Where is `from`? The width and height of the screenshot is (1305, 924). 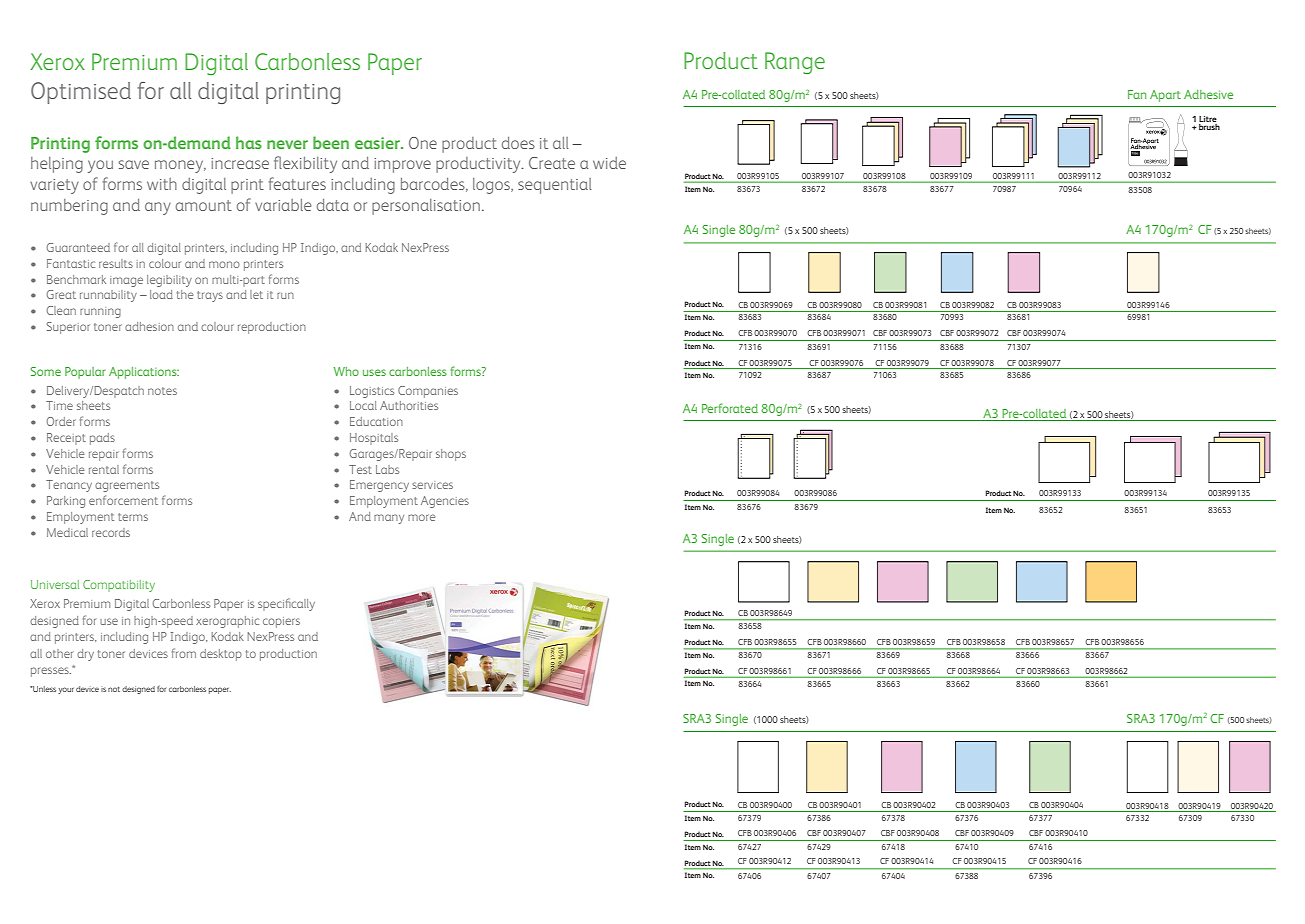 from is located at coordinates (184, 653).
